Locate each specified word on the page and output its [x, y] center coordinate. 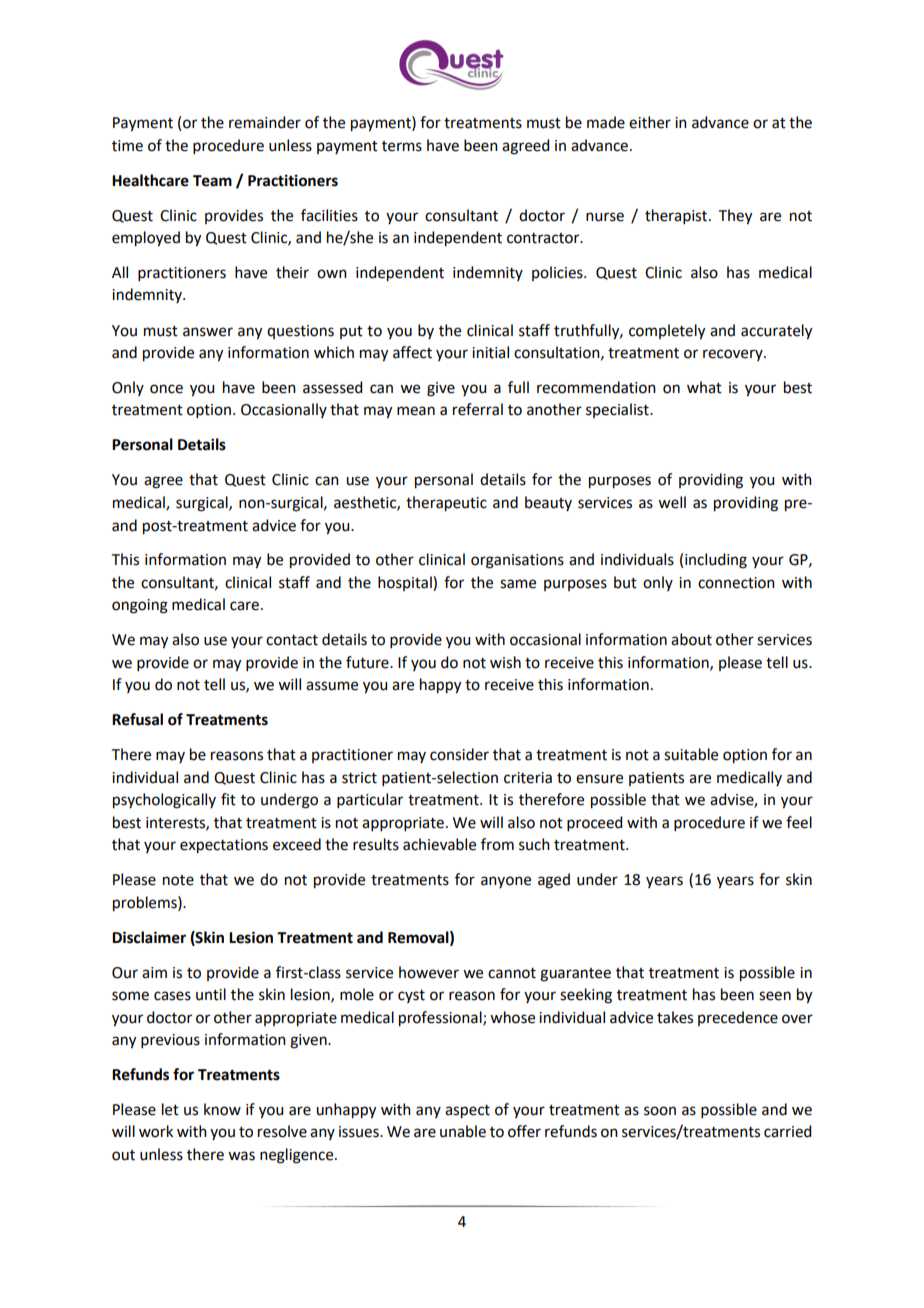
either [650, 122]
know [222, 1109]
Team [212, 181]
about [691, 639]
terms [402, 146]
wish [505, 662]
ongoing [140, 606]
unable [463, 1131]
